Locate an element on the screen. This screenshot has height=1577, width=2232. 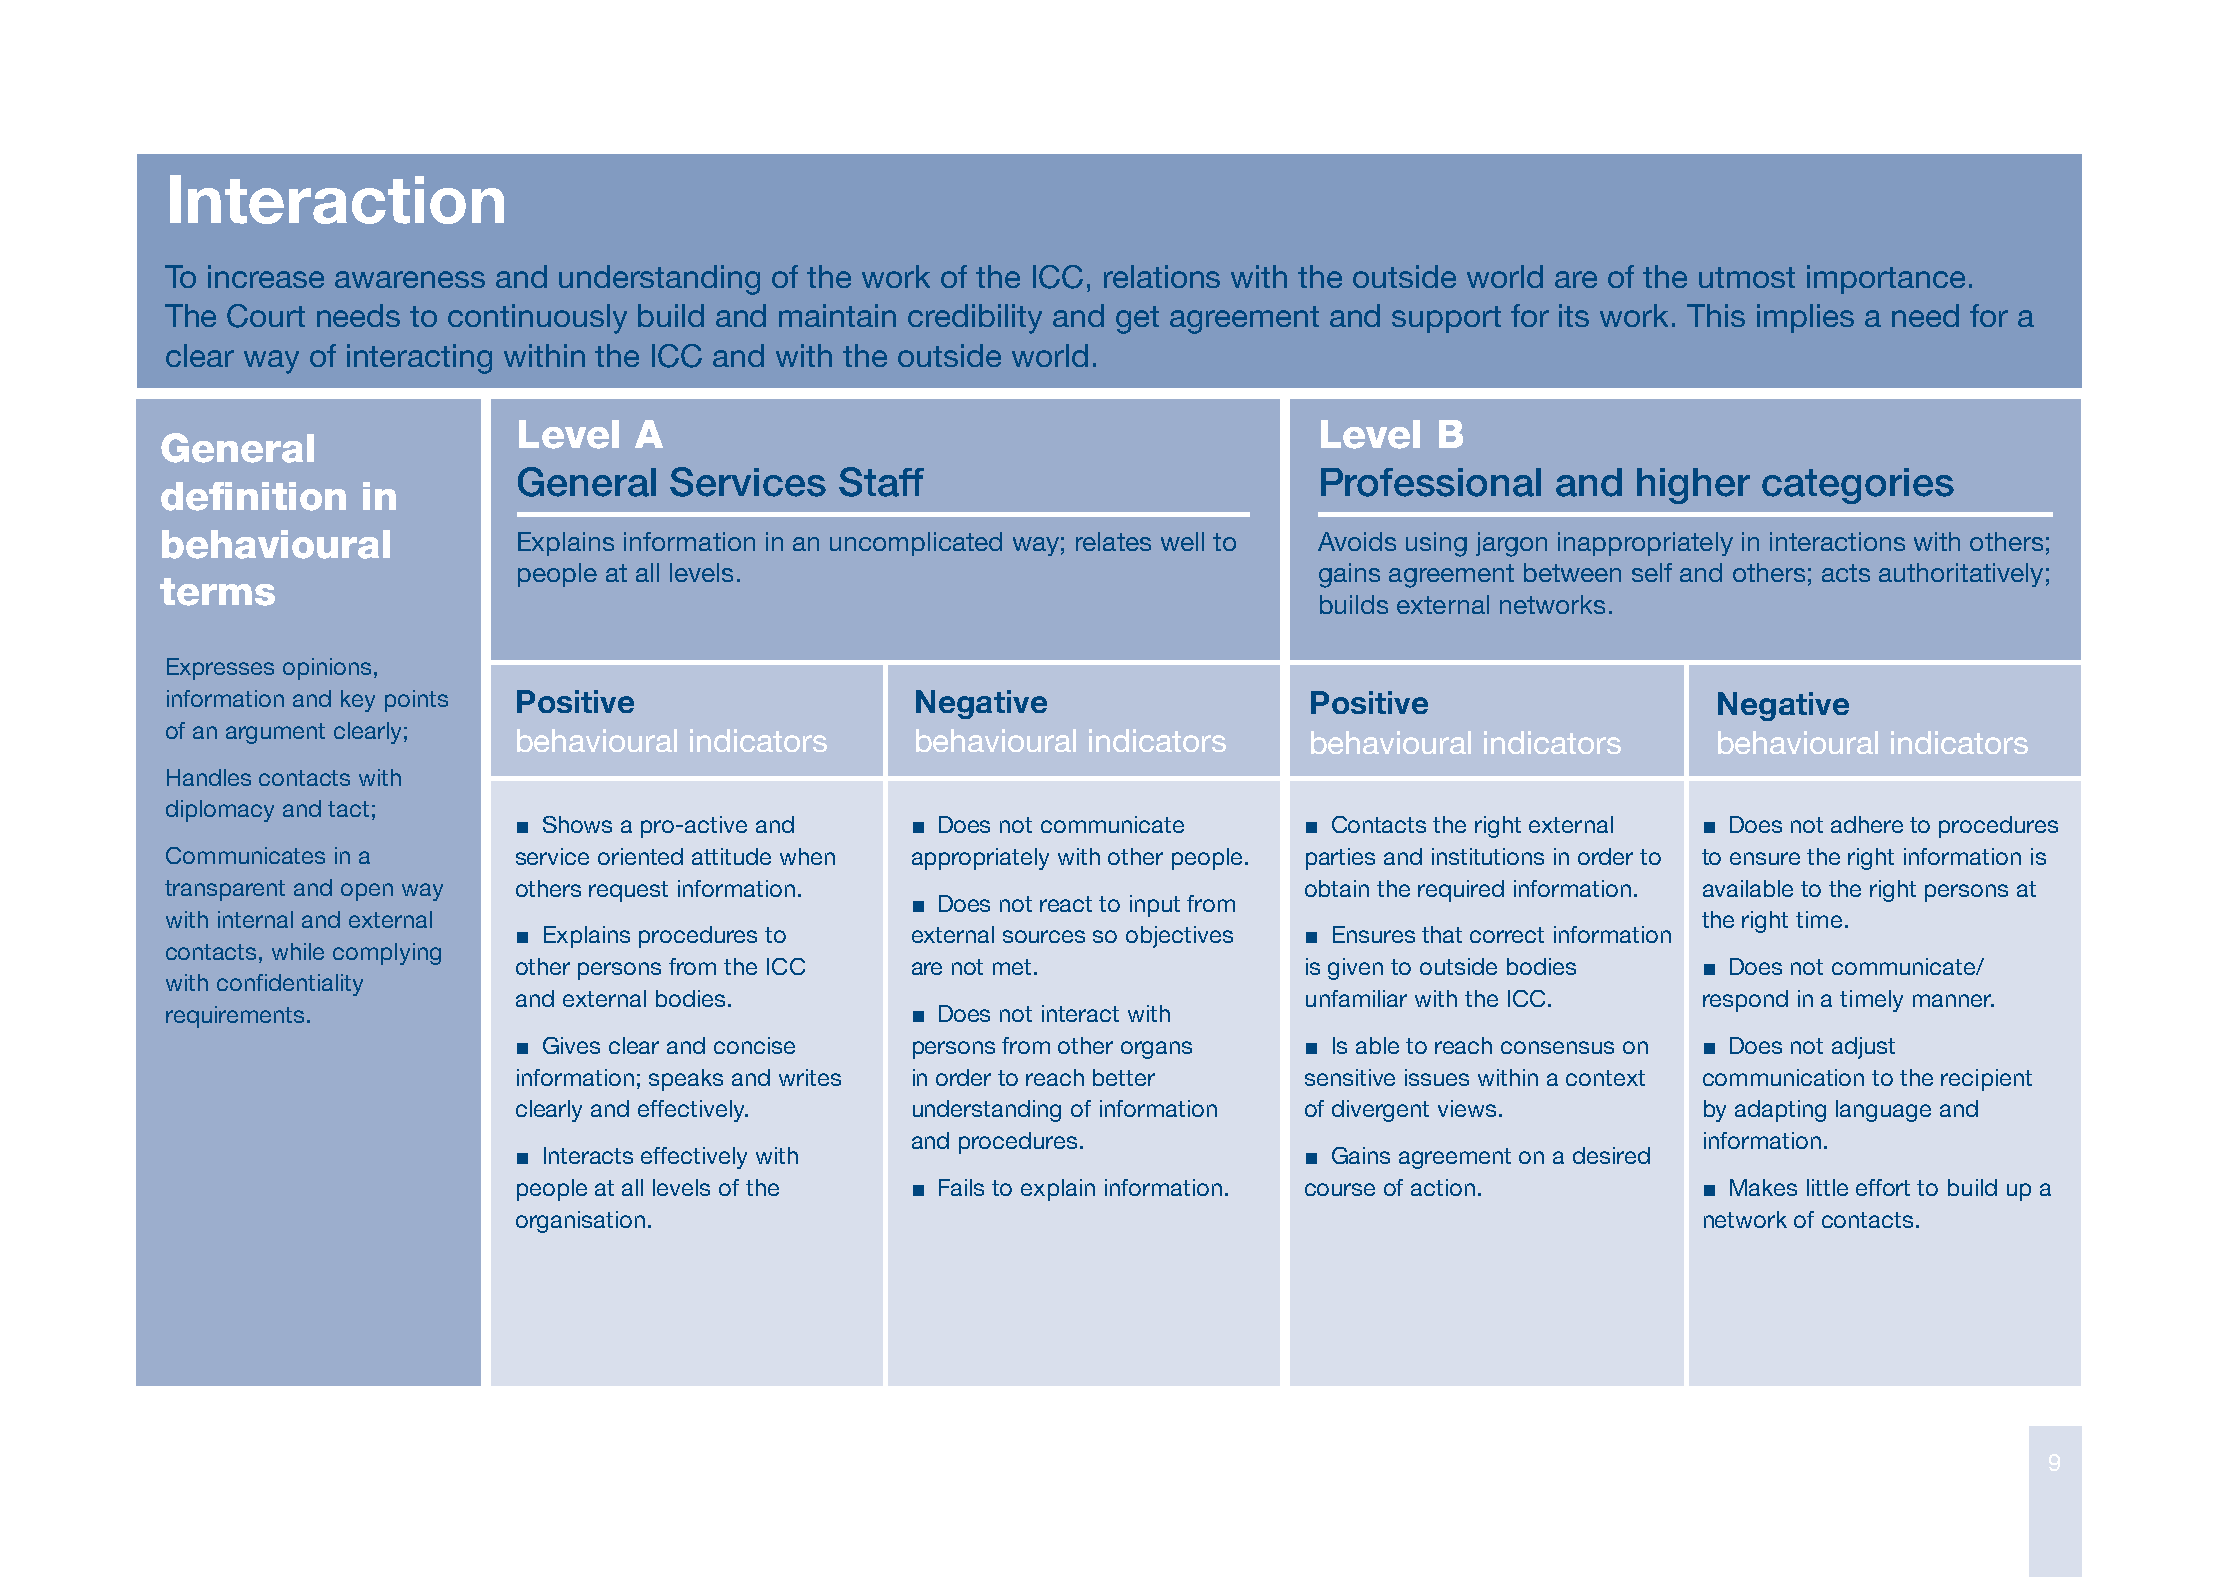
argument is located at coordinates (275, 733).
